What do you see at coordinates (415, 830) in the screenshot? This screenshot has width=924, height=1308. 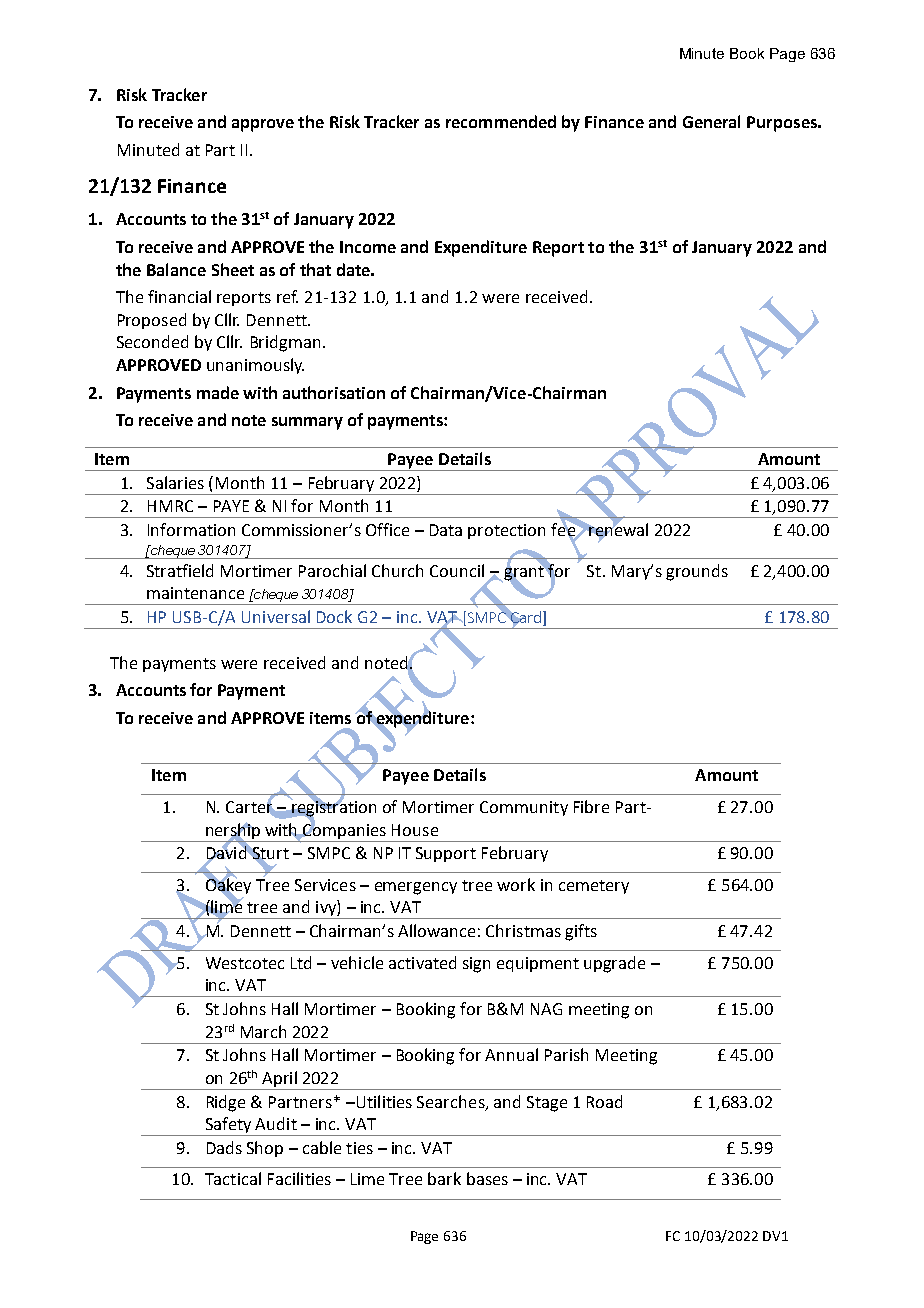 I see `House` at bounding box center [415, 830].
